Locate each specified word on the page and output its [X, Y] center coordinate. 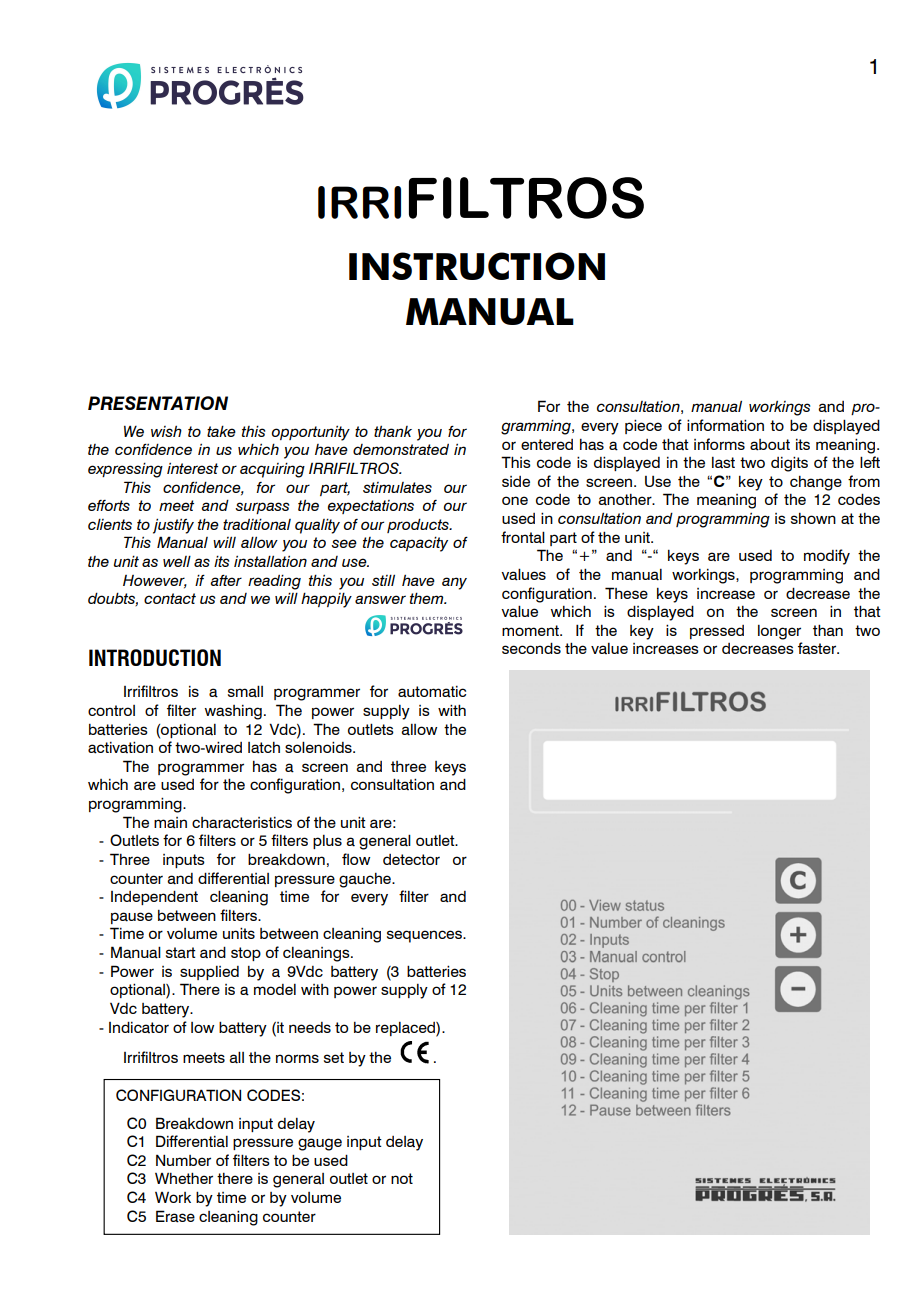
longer [779, 632]
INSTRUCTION [477, 266]
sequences [425, 936]
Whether [184, 1178]
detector [411, 859]
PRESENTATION [158, 403]
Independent [154, 897]
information [725, 425]
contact [170, 598]
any [454, 583]
